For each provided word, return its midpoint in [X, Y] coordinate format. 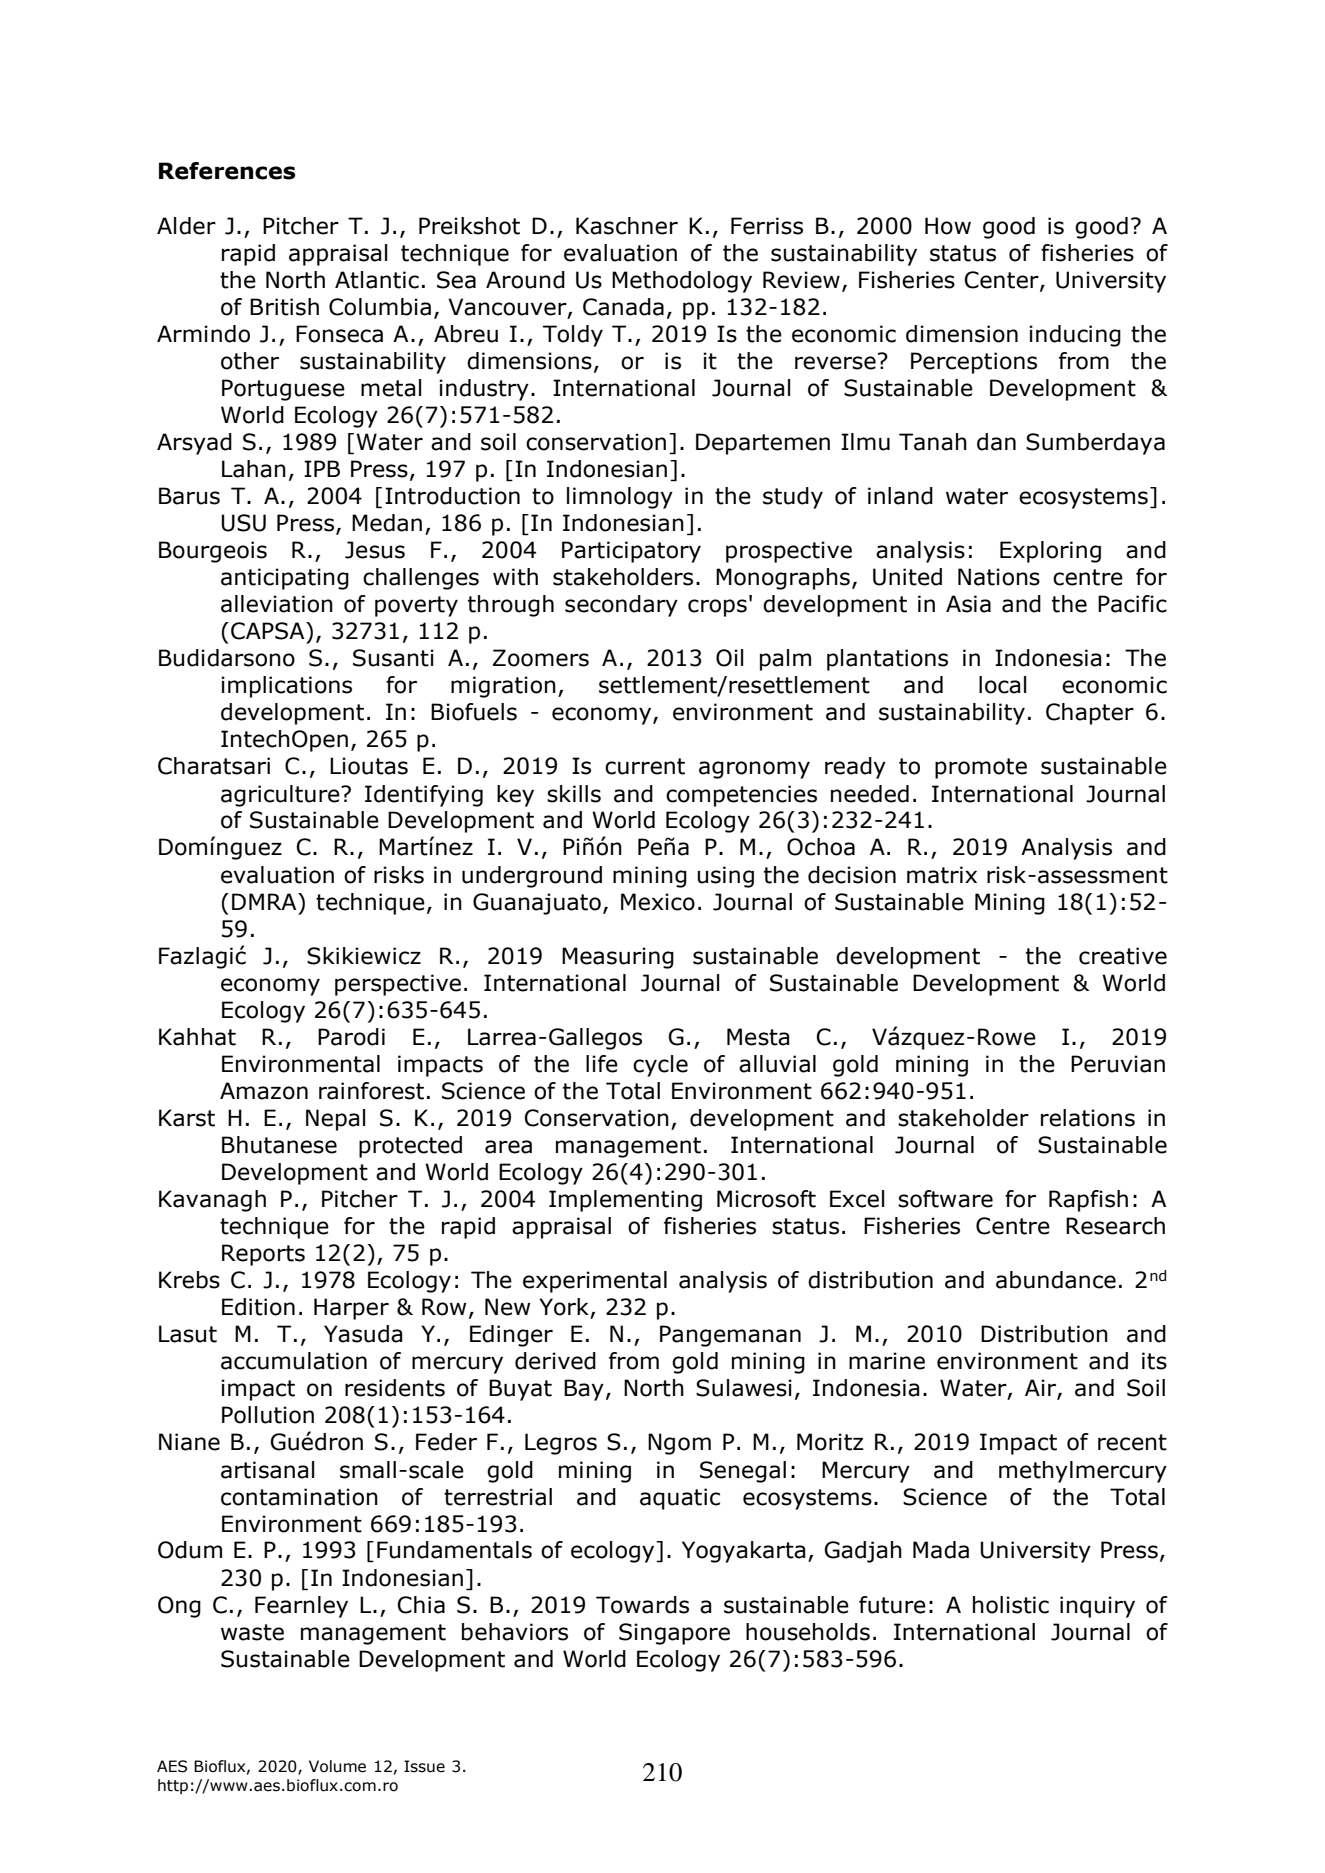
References [227, 171]
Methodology [682, 282]
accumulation [294, 1361]
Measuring [618, 958]
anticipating [285, 579]
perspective [398, 985]
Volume [337, 1766]
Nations [999, 577]
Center [1002, 280]
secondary [621, 606]
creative [1123, 956]
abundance [1056, 1280]
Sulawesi [744, 1388]
